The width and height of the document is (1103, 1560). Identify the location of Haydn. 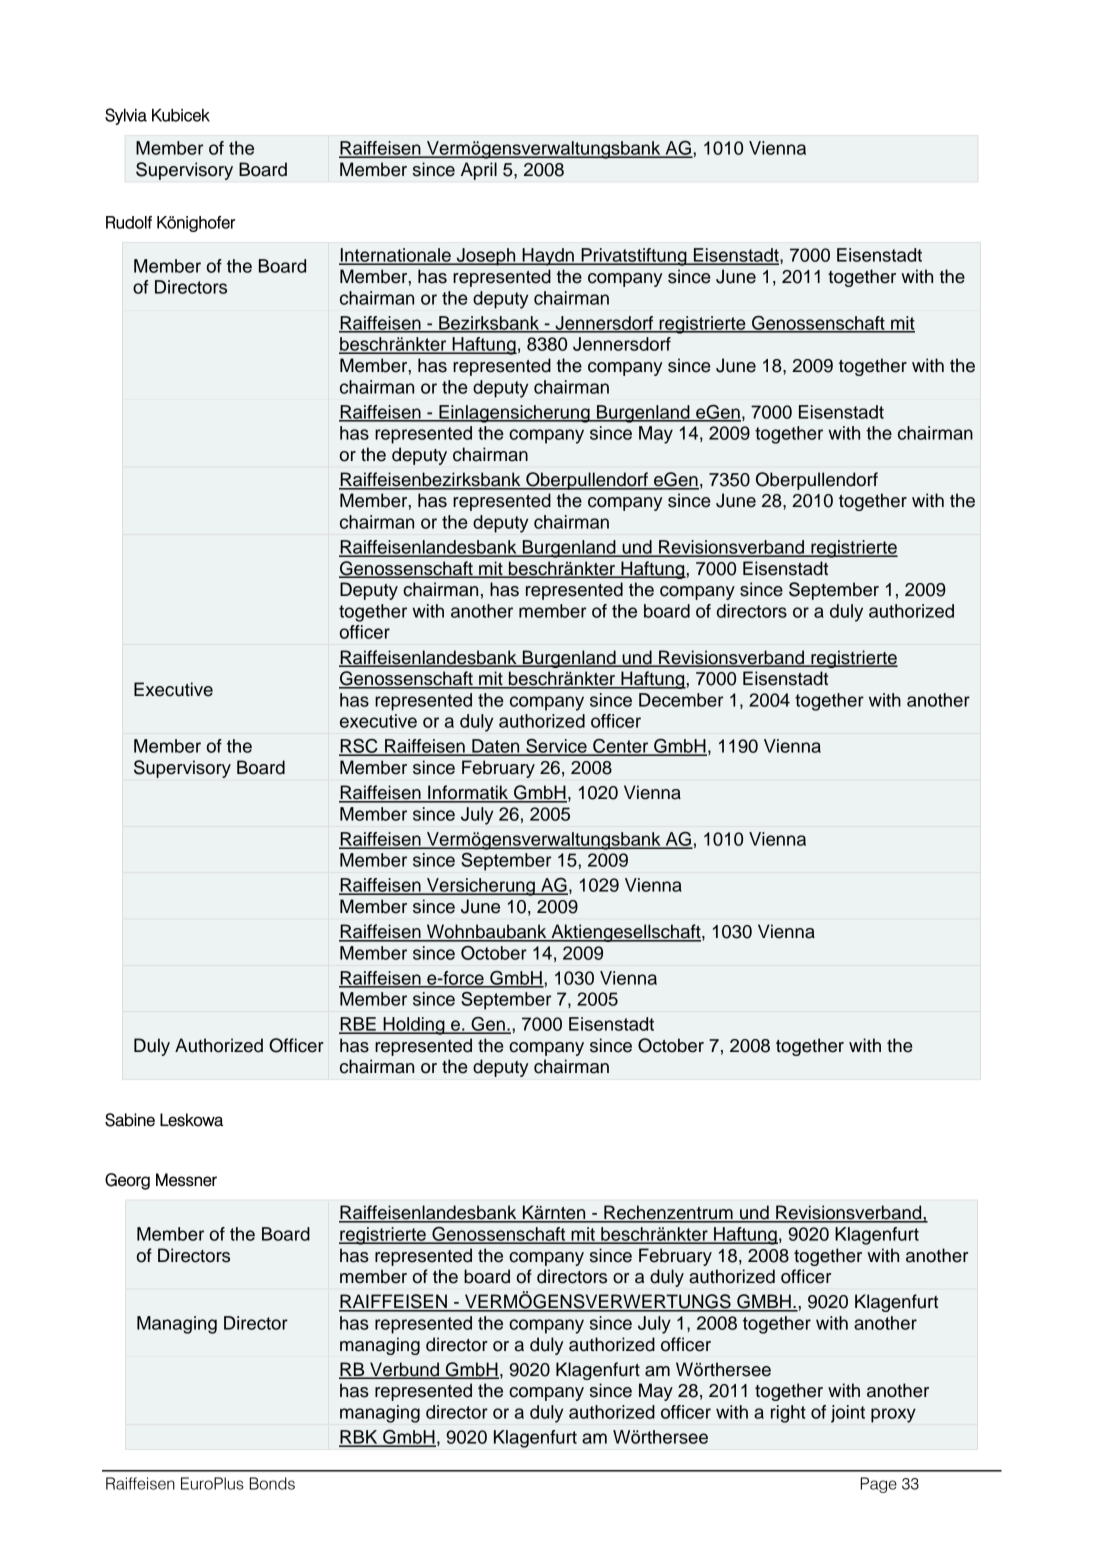
(548, 257).
